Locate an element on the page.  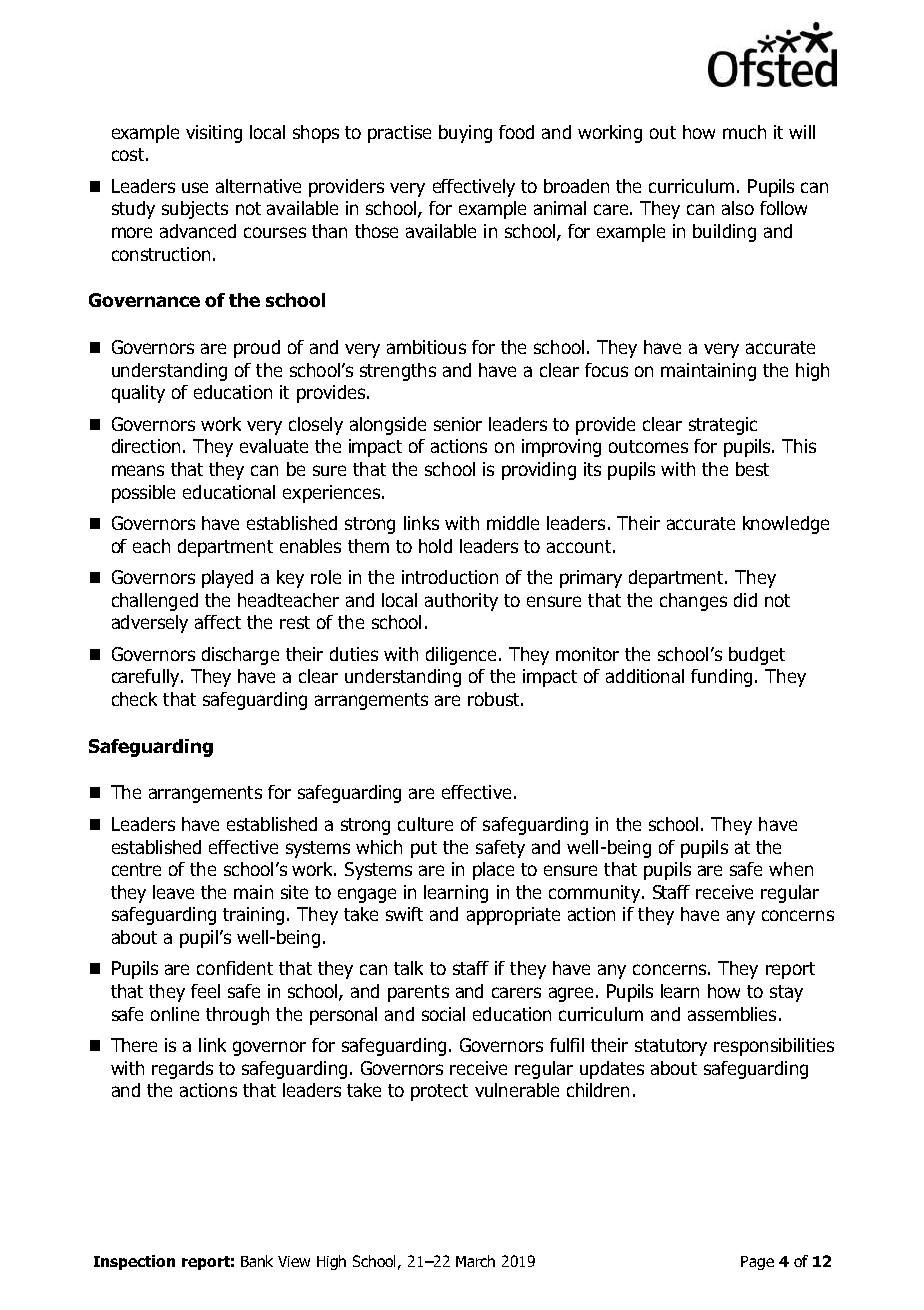
hold is located at coordinates (435, 546).
